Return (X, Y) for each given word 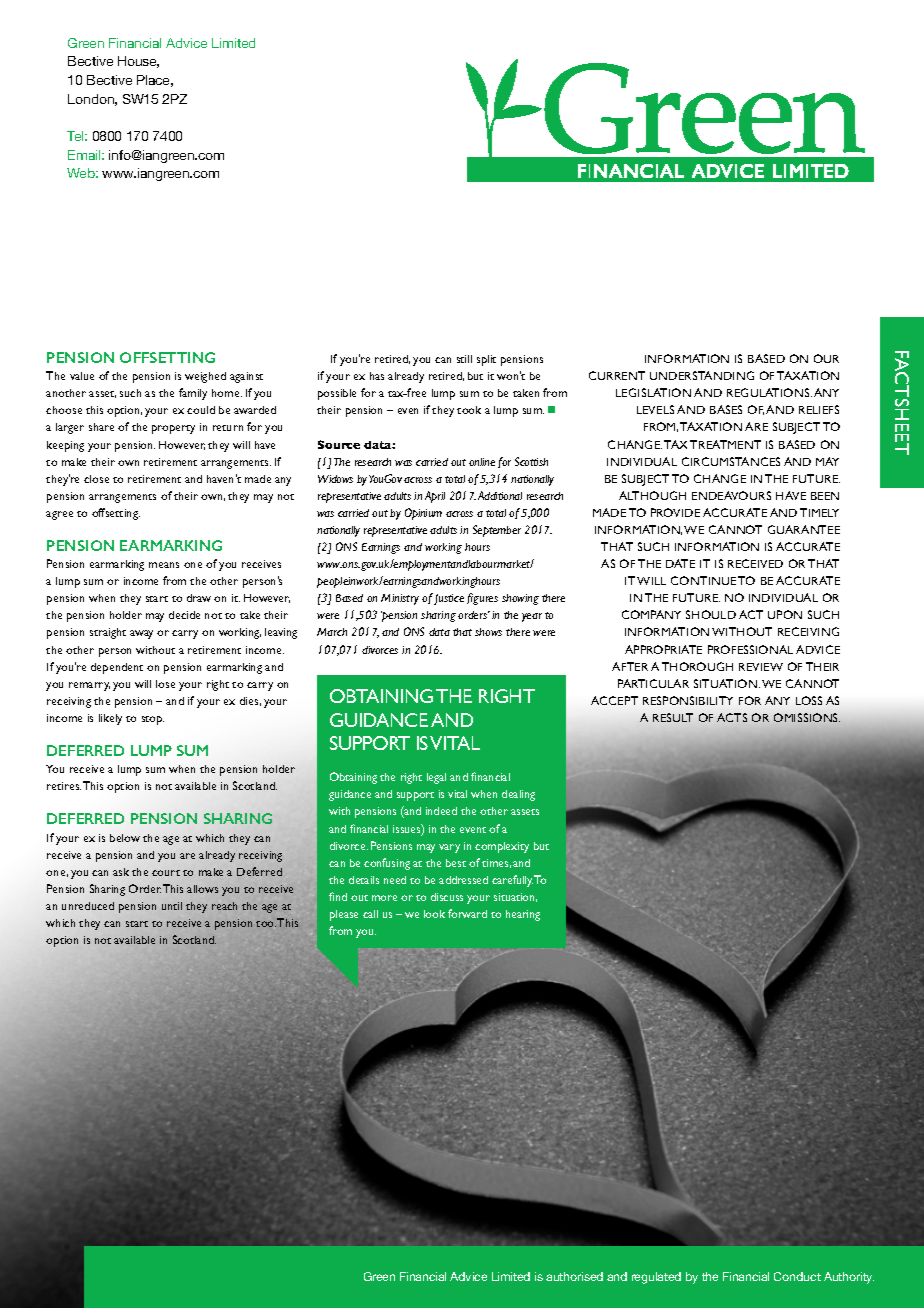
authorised (574, 1276)
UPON (785, 614)
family (193, 394)
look (434, 914)
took (469, 410)
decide (184, 615)
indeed (441, 811)
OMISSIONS (807, 717)
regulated (656, 1278)
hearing (523, 915)
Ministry (400, 599)
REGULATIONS (769, 392)
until (172, 906)
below (125, 838)
